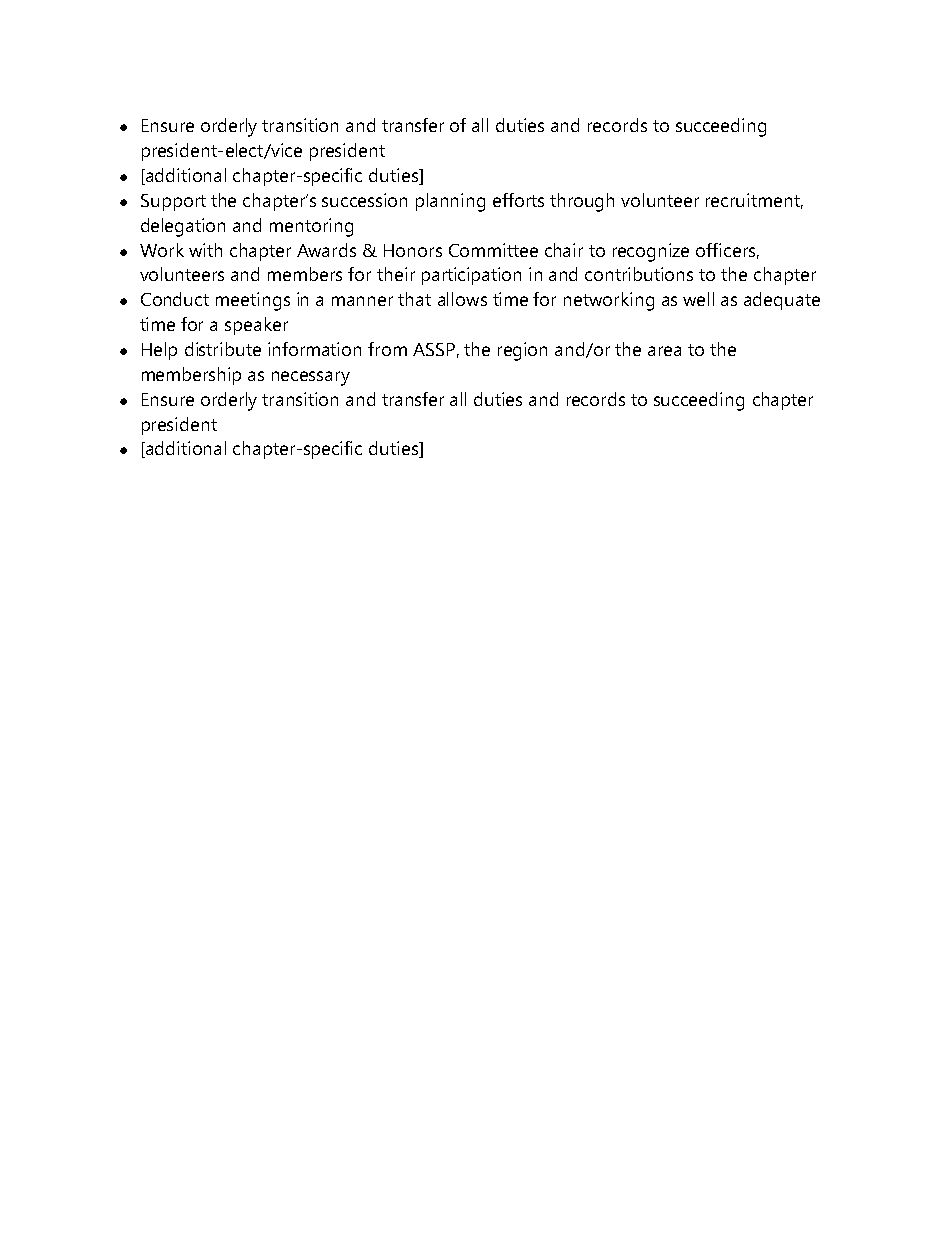  I want to click on region, so click(522, 351).
